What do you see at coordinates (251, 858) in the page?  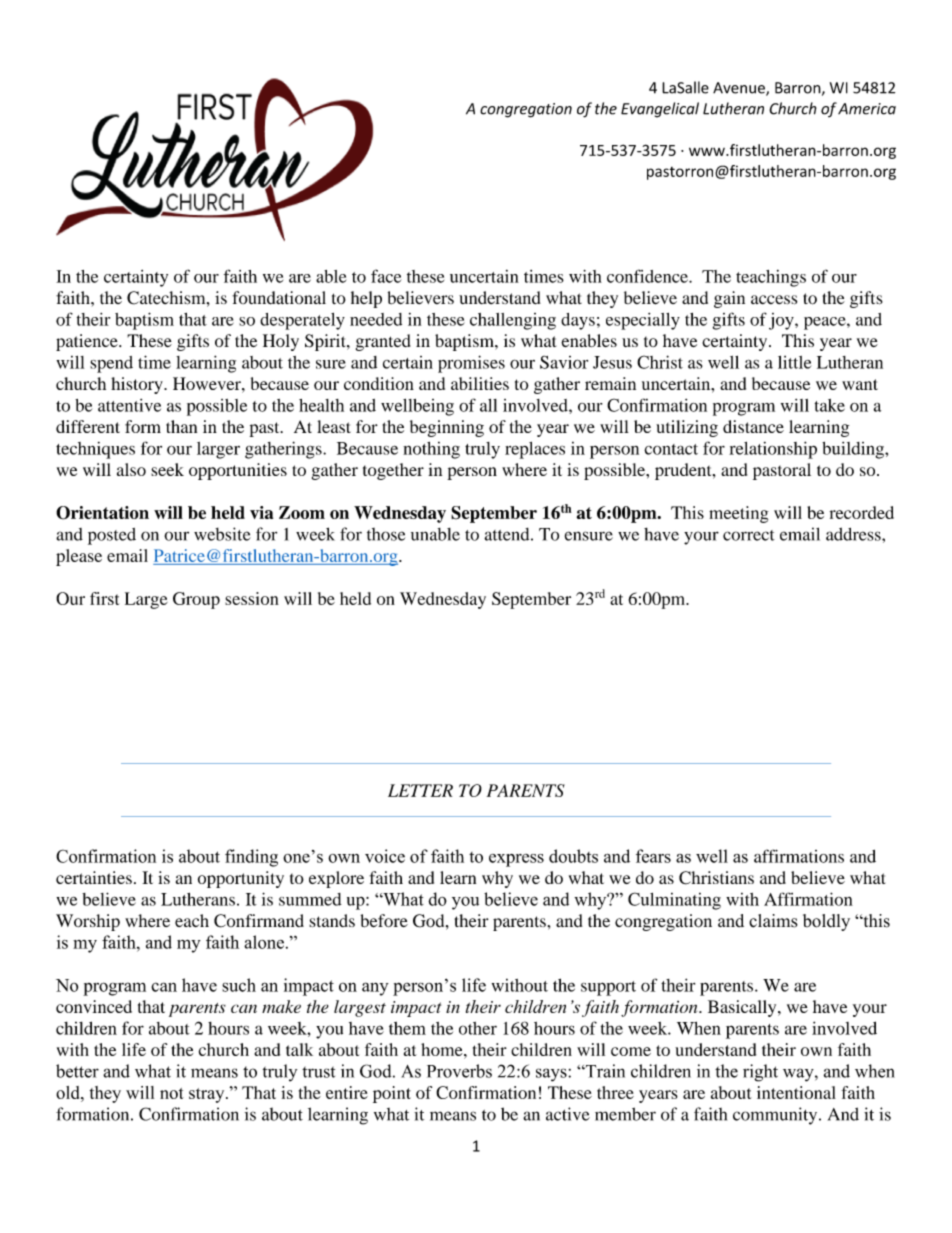 I see `finding` at bounding box center [251, 858].
